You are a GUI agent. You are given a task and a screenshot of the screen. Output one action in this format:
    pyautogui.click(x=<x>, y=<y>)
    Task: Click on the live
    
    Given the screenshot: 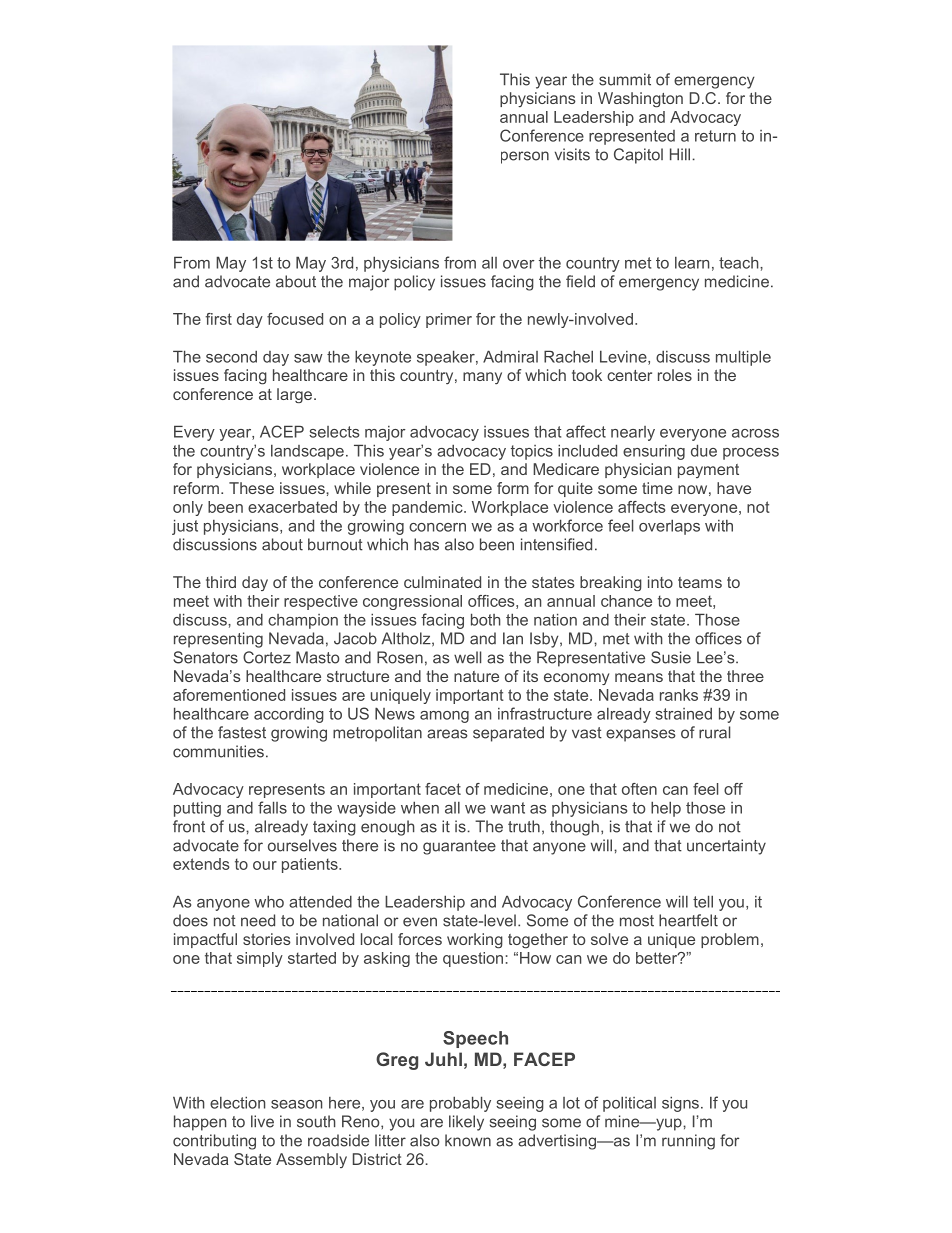 What is the action you would take?
    pyautogui.click(x=262, y=1121)
